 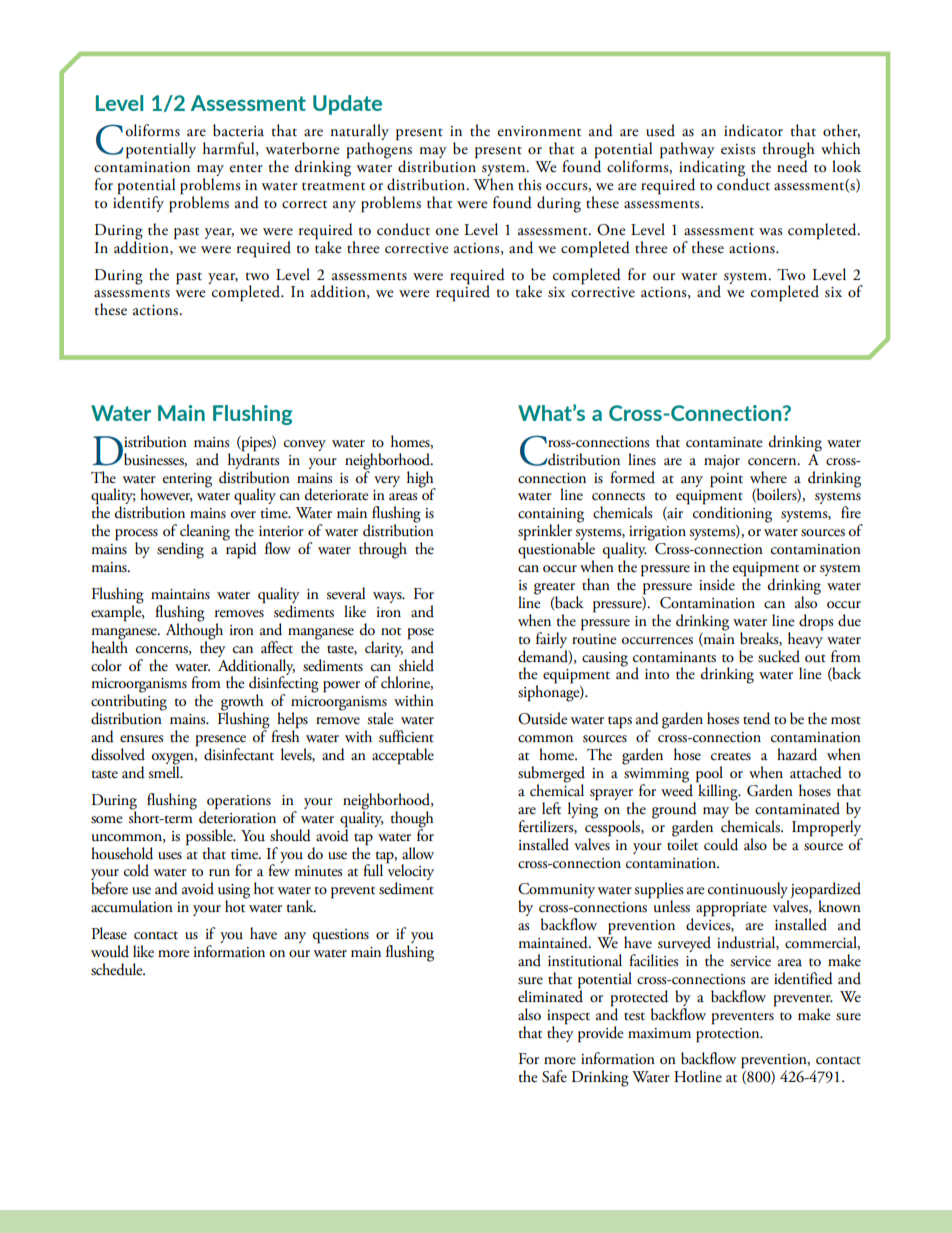 I want to click on schedule, so click(x=118, y=969).
